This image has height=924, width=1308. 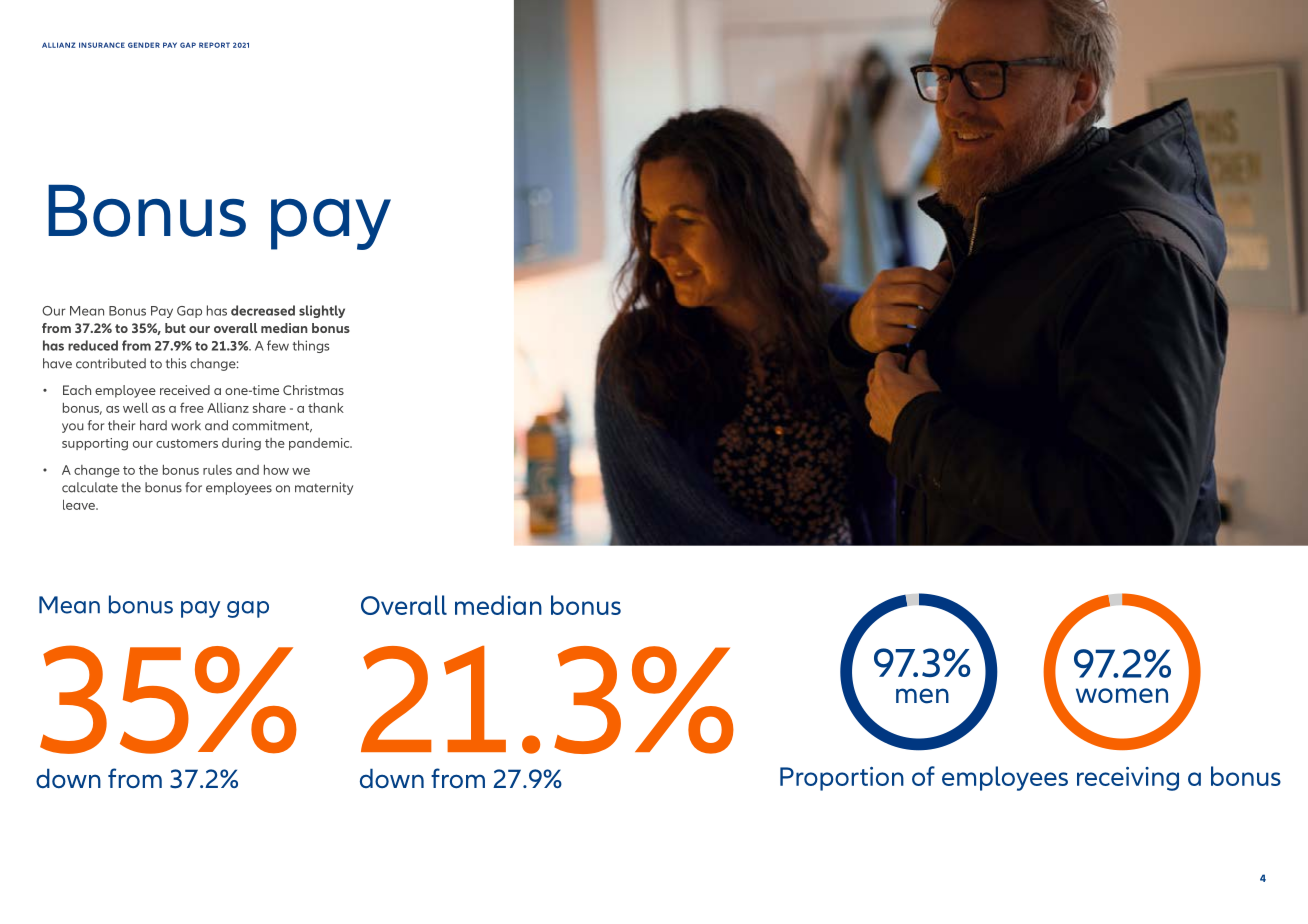 What do you see at coordinates (80, 505) in the image?
I see `leave` at bounding box center [80, 505].
